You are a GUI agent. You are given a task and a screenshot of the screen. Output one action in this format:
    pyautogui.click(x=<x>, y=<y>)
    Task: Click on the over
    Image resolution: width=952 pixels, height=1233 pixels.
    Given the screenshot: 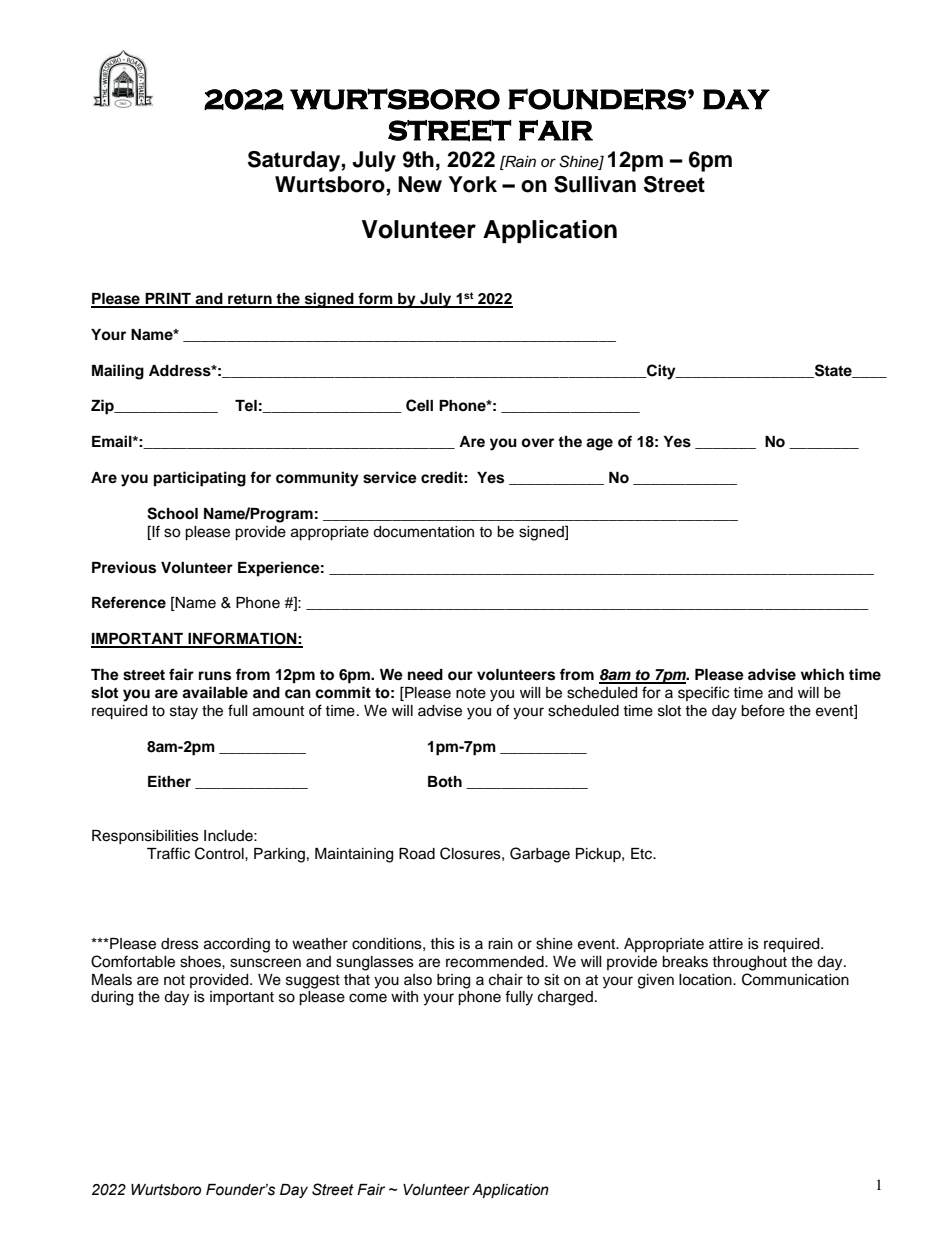 What is the action you would take?
    pyautogui.click(x=537, y=442)
